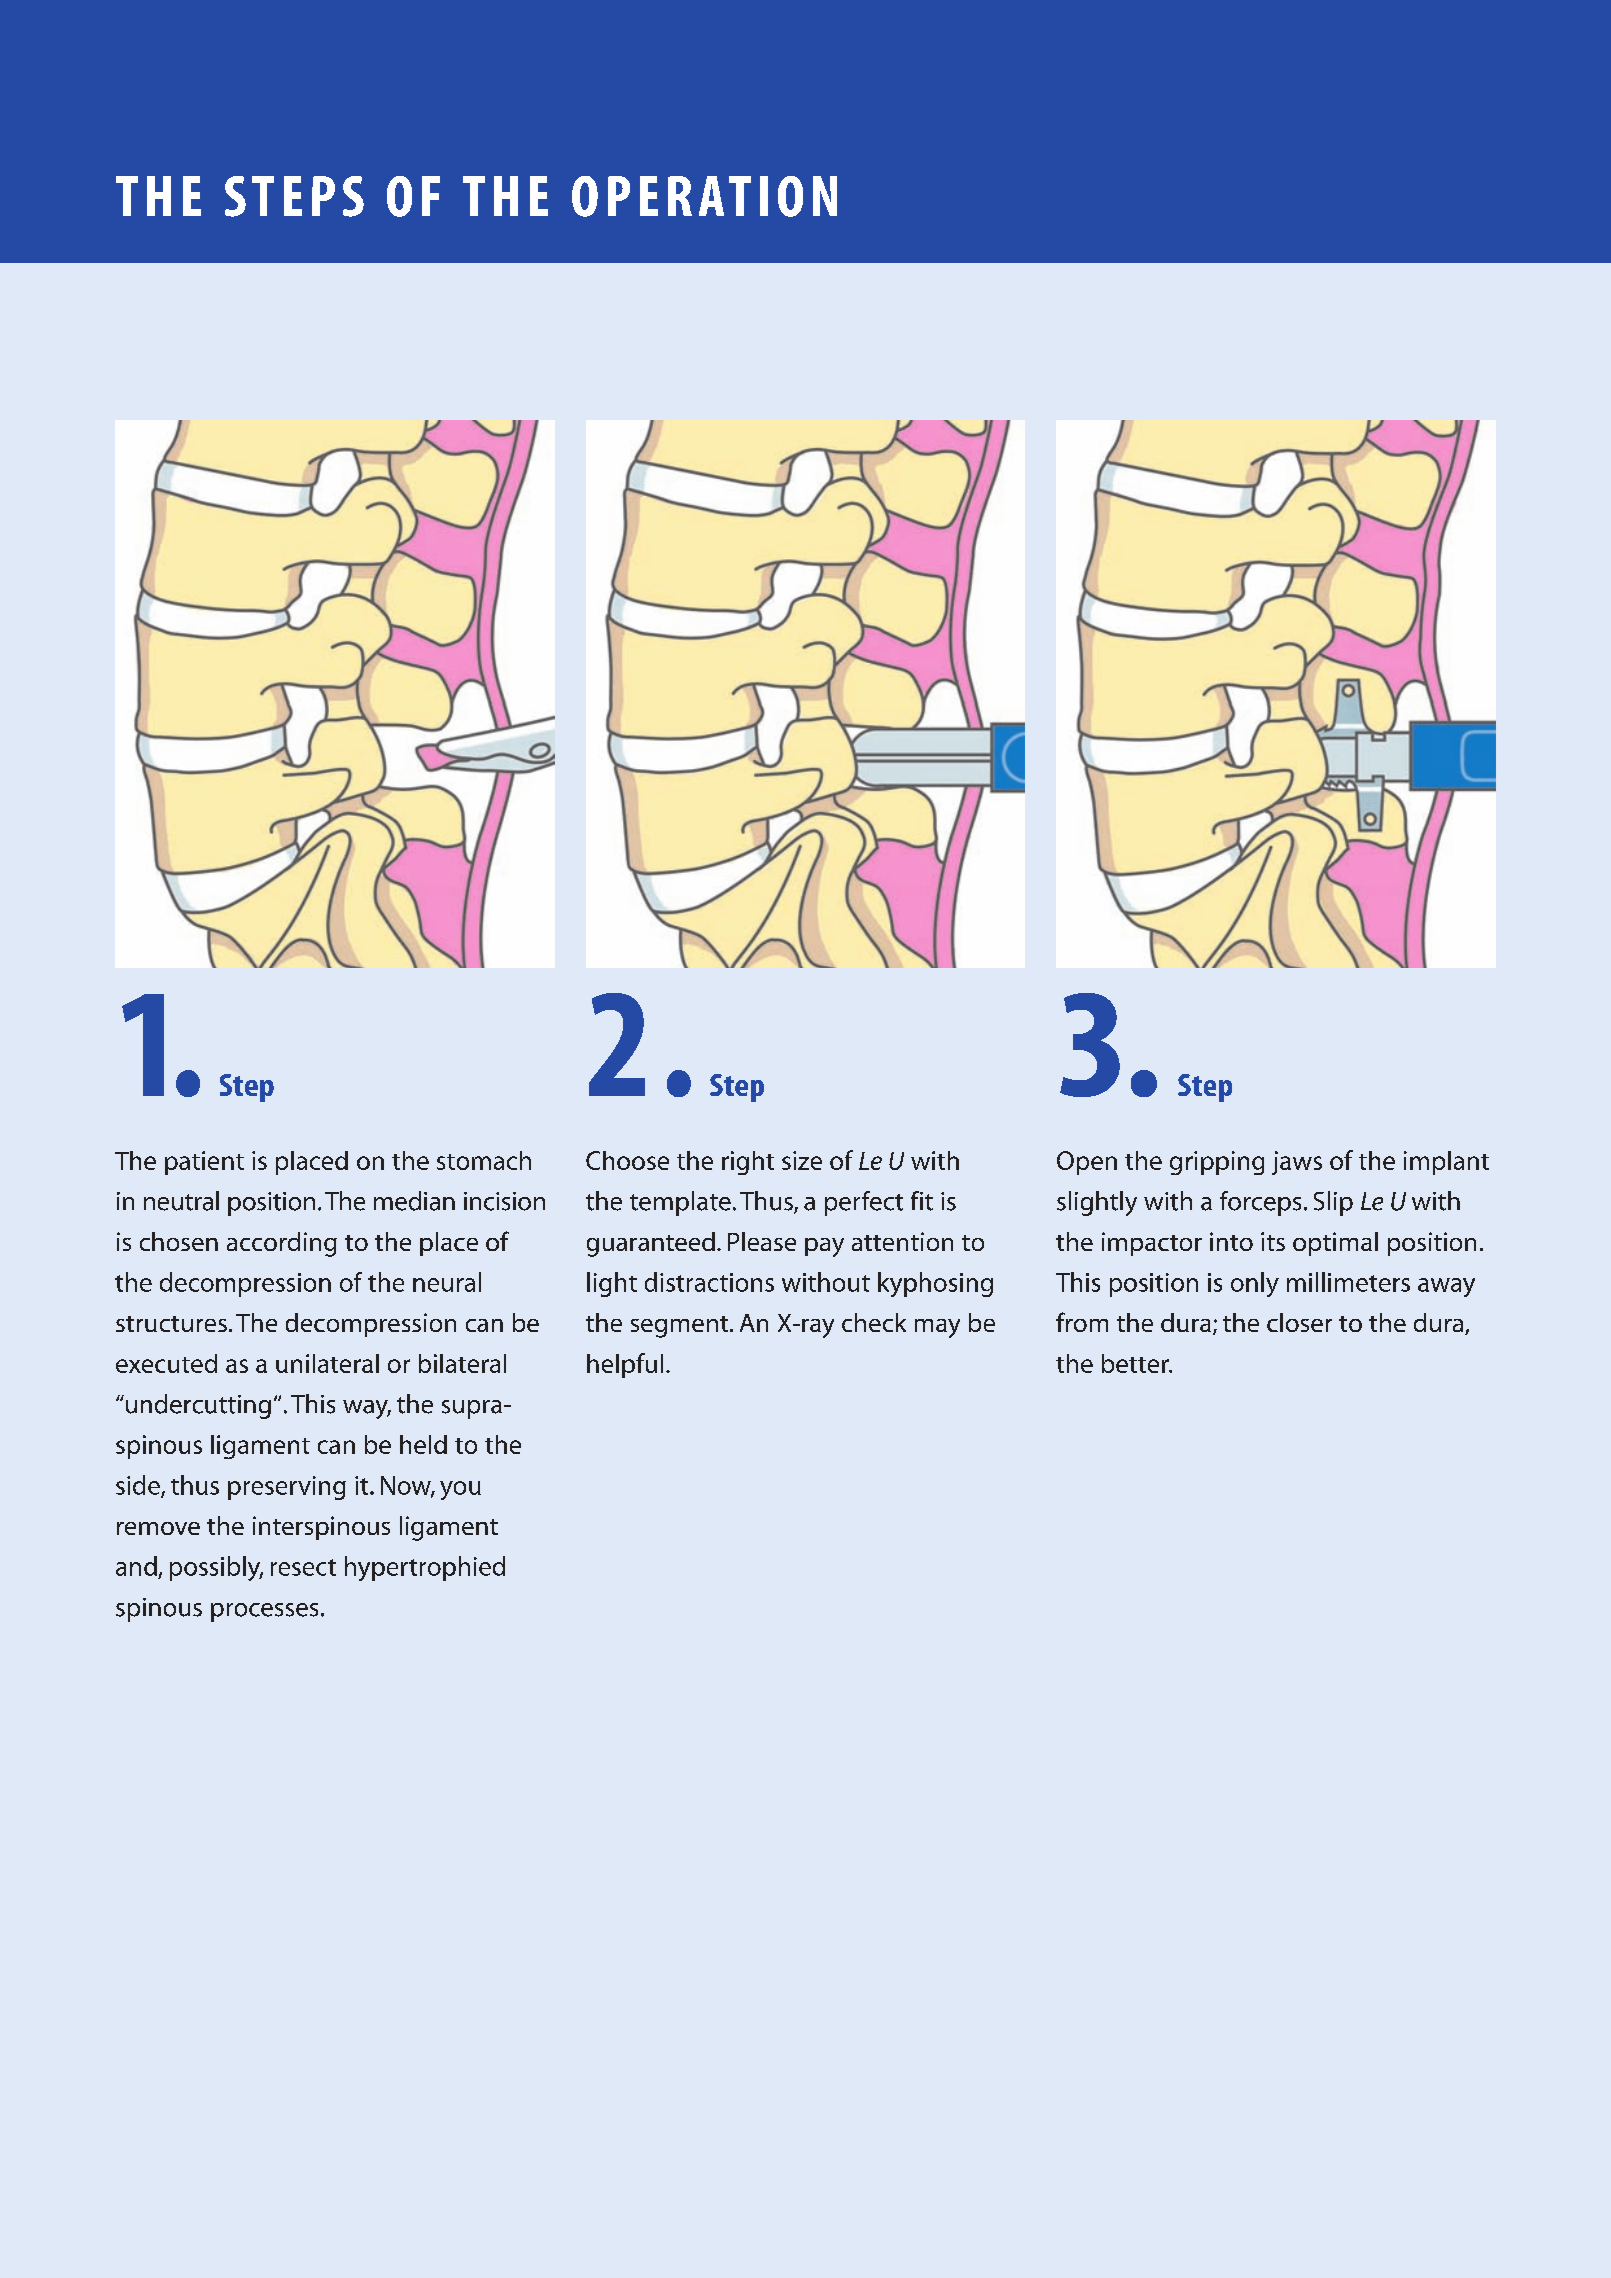  What do you see at coordinates (216, 1568) in the document?
I see `possibly` at bounding box center [216, 1568].
